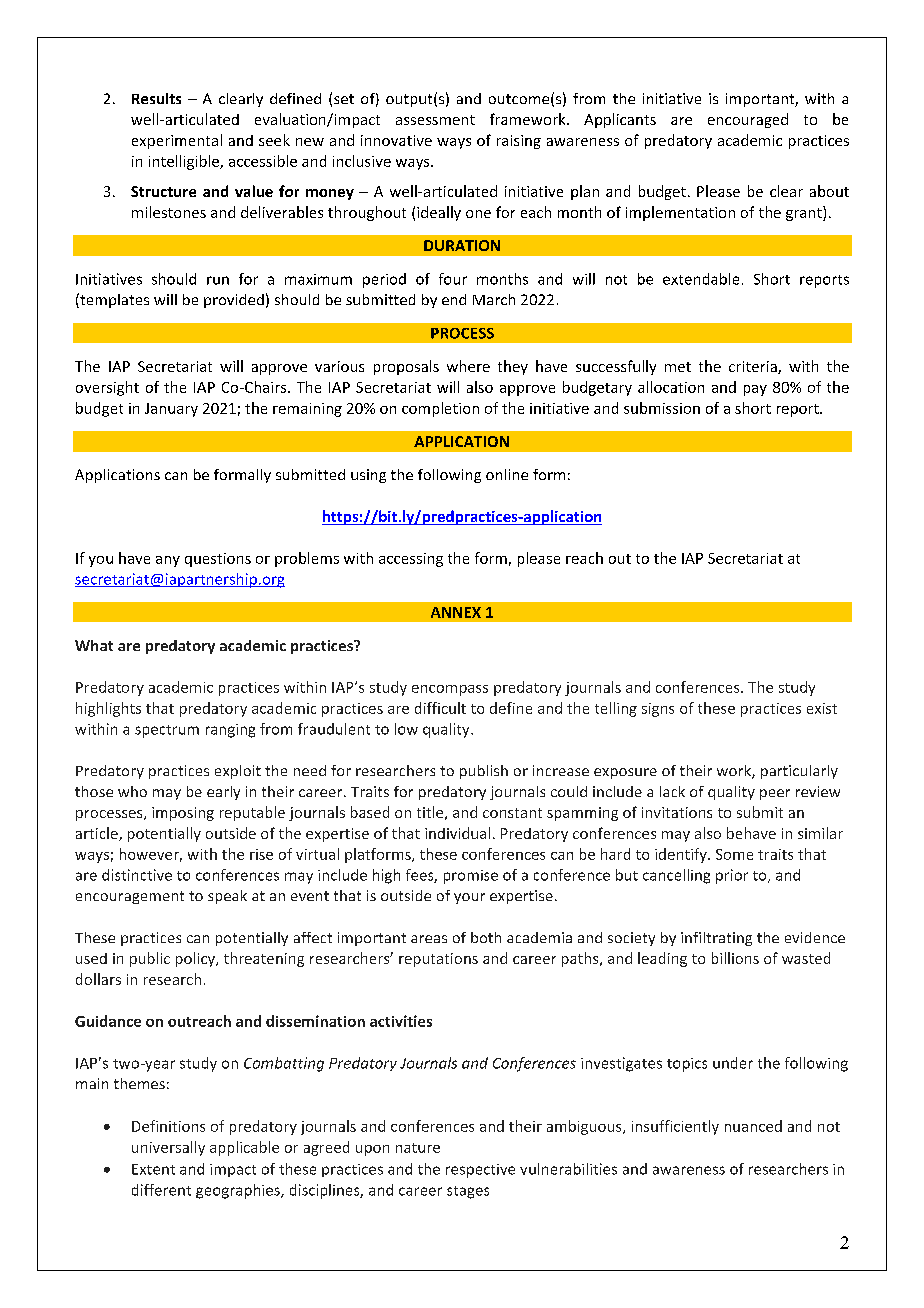 The image size is (924, 1308). I want to click on submission, so click(662, 408).
